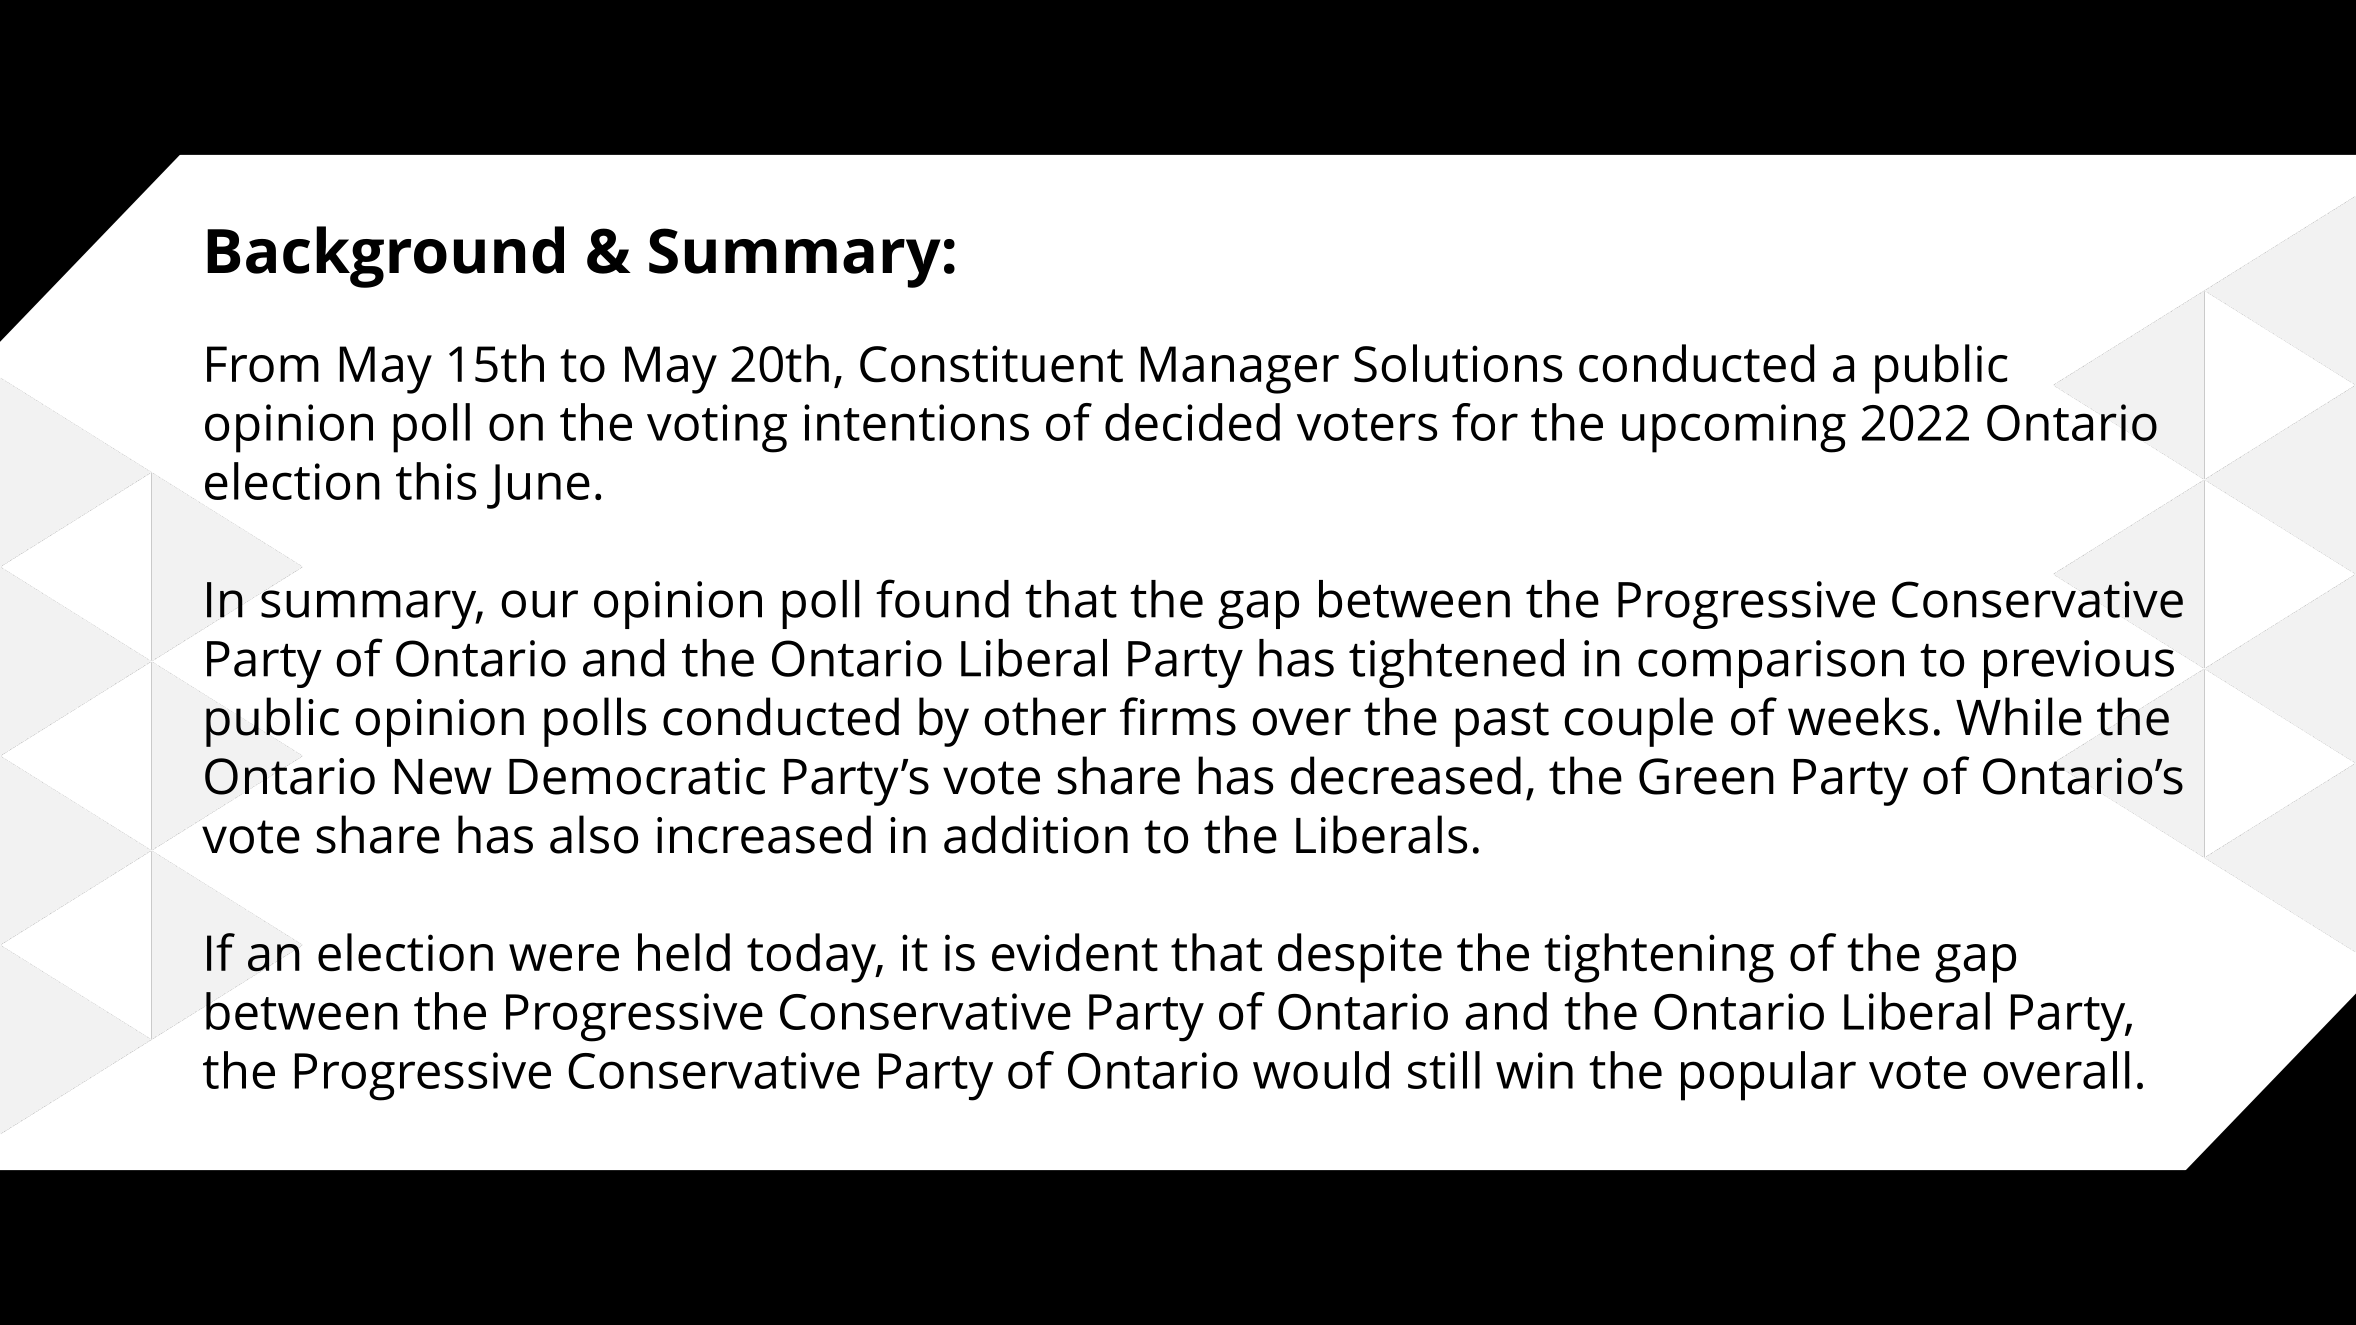  What do you see at coordinates (1178, 716) in the page?
I see `firms` at bounding box center [1178, 716].
